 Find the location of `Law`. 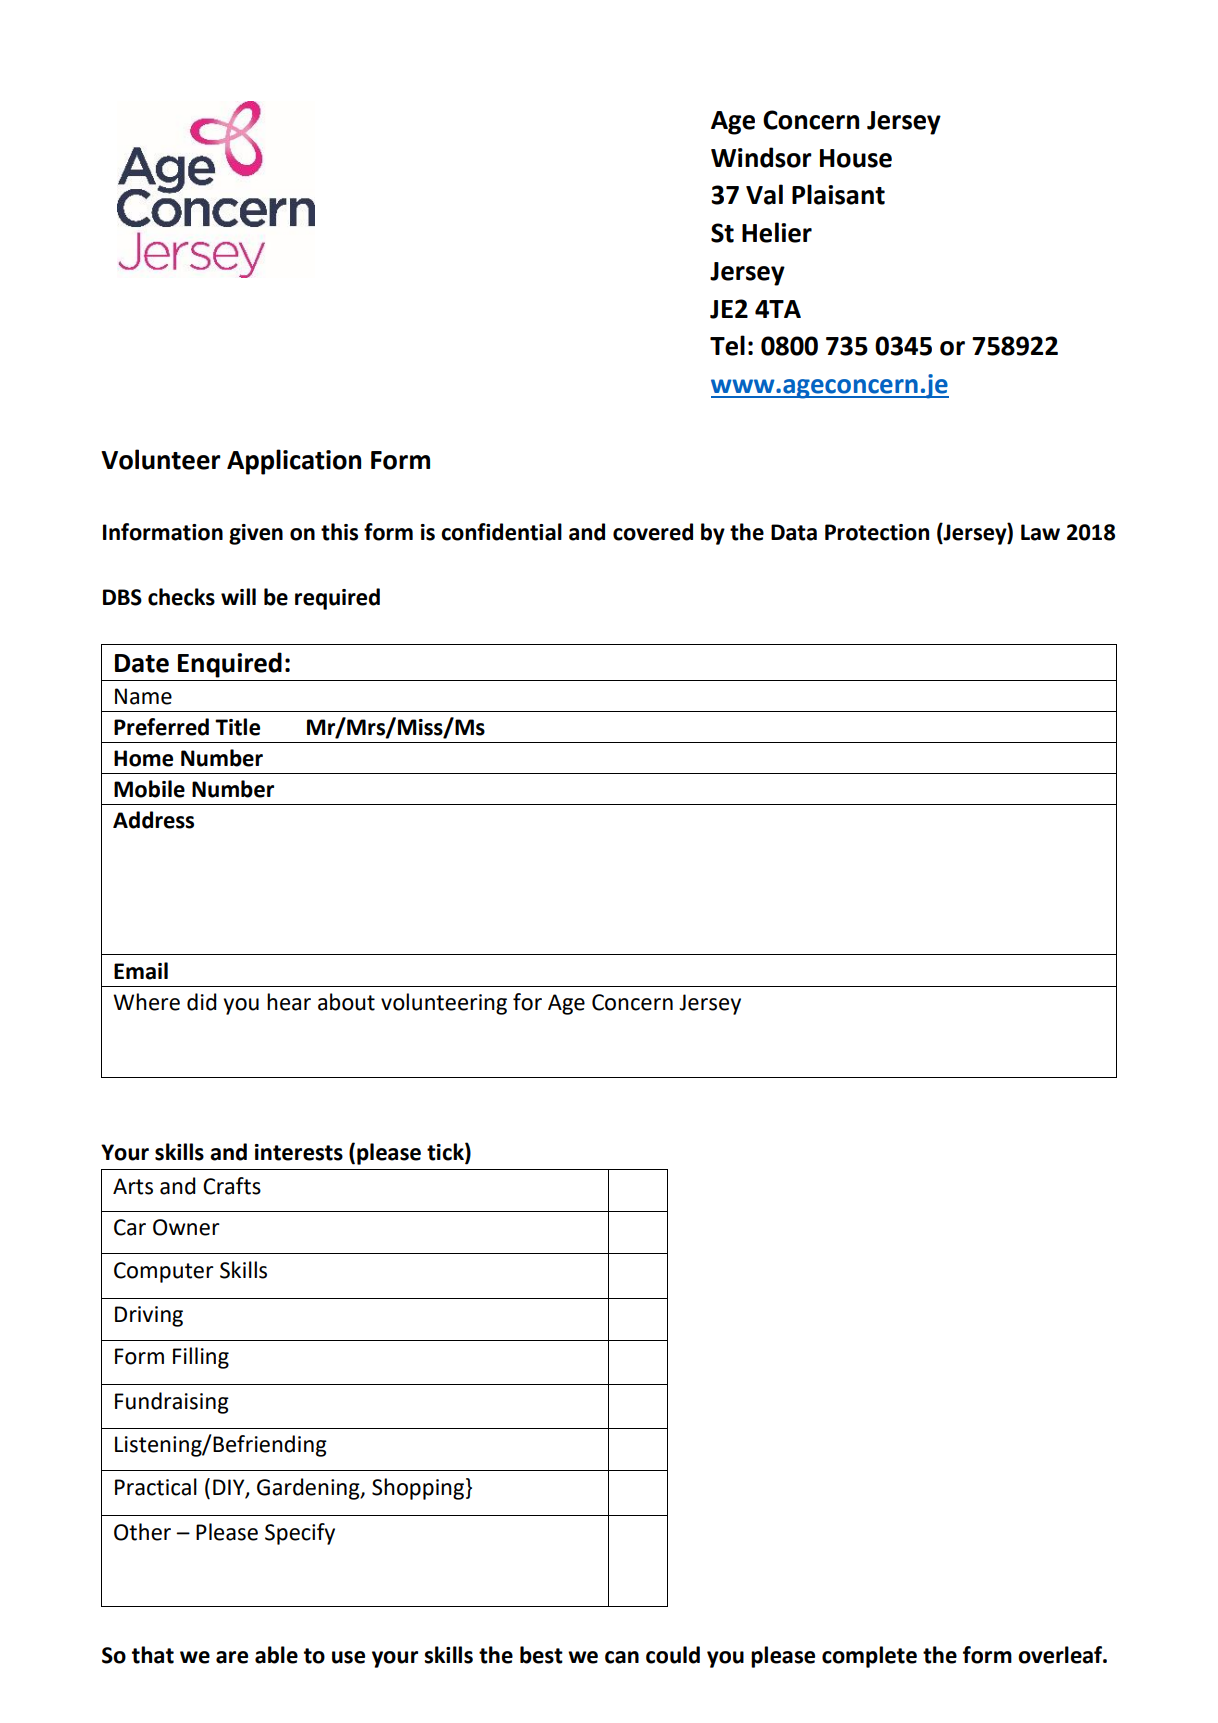

Law is located at coordinates (1040, 532).
